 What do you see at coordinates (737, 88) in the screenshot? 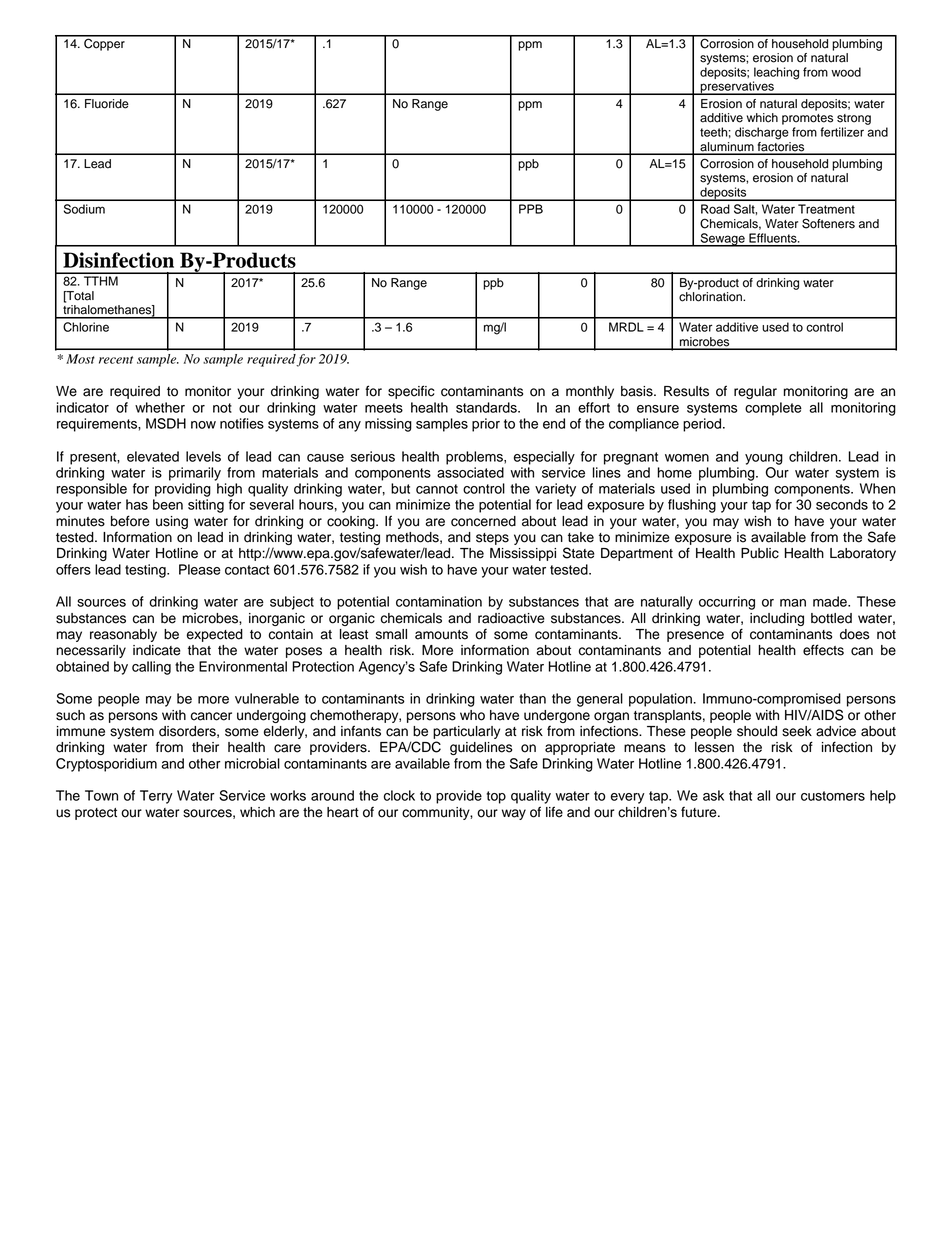
I see `preservatives` at bounding box center [737, 88].
